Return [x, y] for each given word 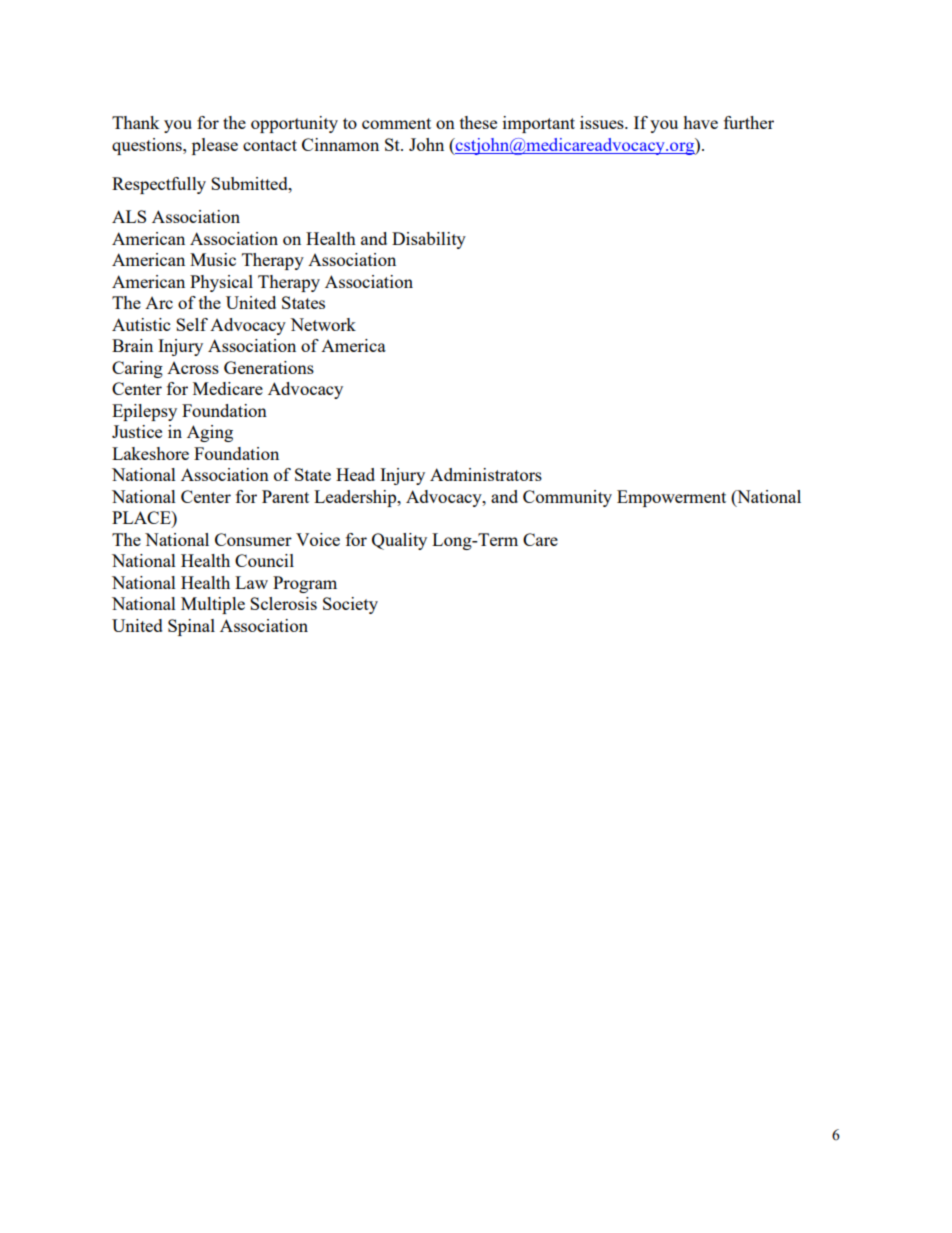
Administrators [486, 474]
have [700, 122]
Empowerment [671, 498]
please [215, 146]
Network [323, 324]
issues [603, 122]
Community [567, 498]
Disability [429, 240]
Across [193, 368]
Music [213, 259]
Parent [285, 496]
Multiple [213, 605]
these [478, 122]
